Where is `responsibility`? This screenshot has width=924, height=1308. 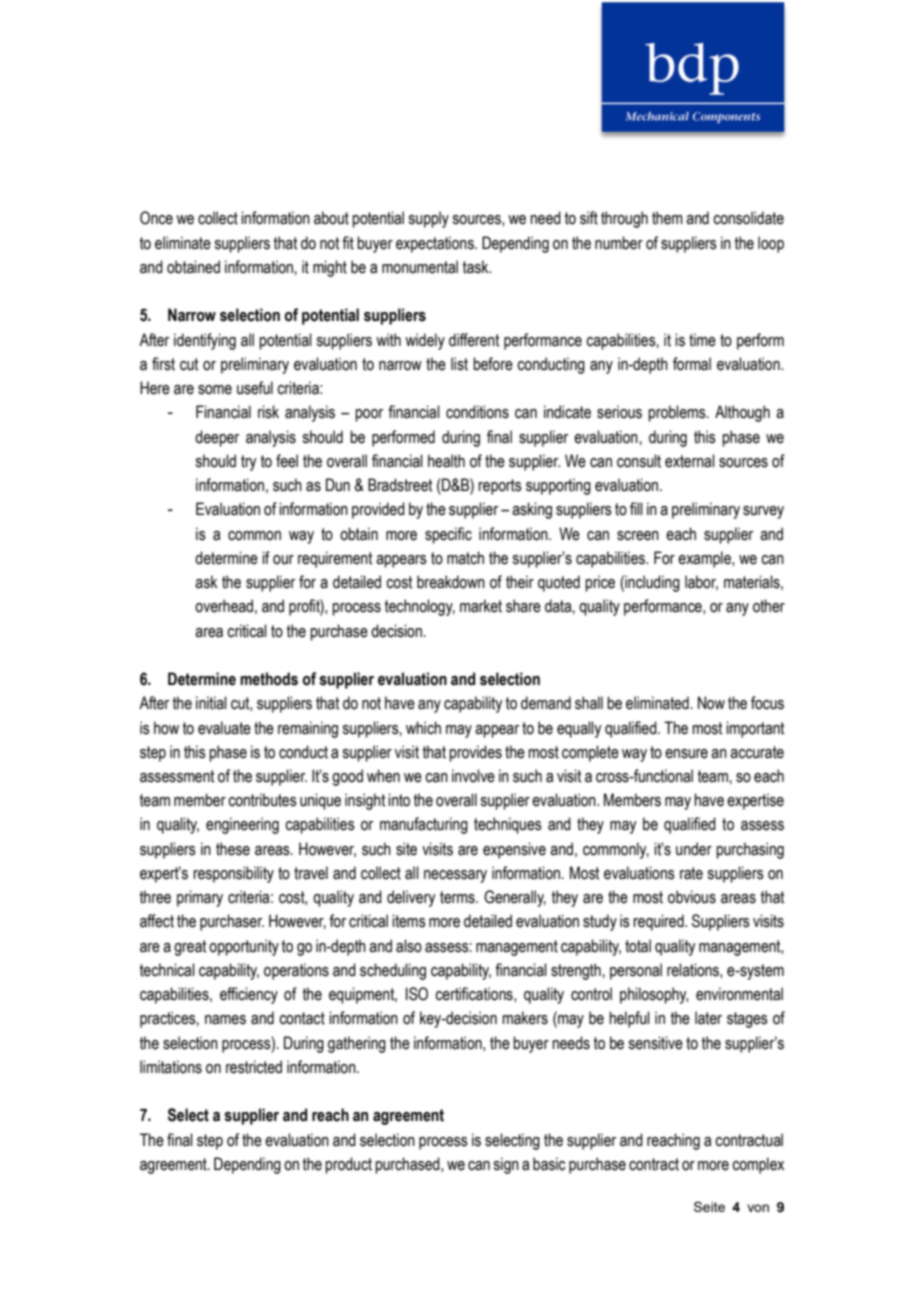 responsibility is located at coordinates (233, 874).
